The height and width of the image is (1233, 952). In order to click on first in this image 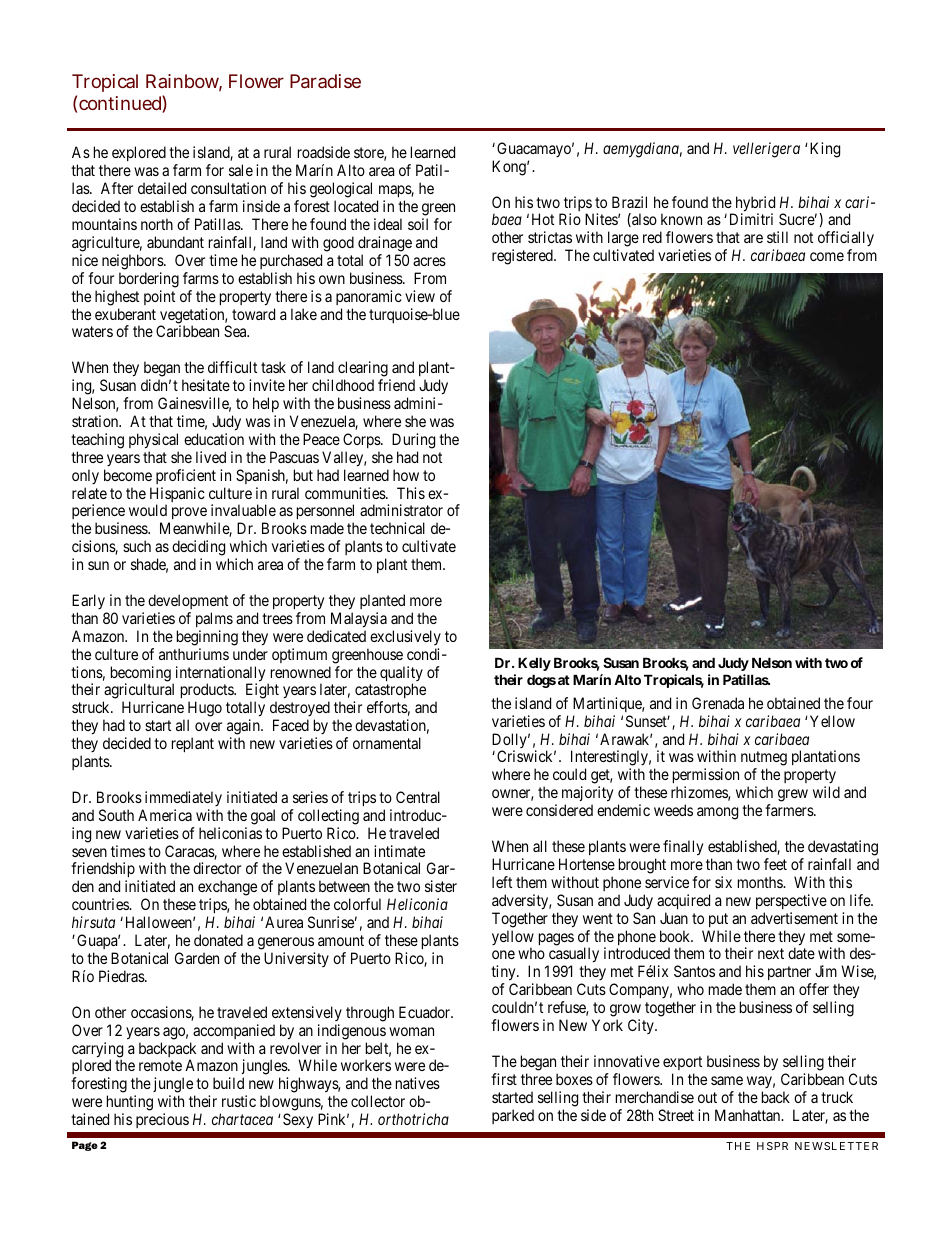, I will do `click(504, 1079)`.
